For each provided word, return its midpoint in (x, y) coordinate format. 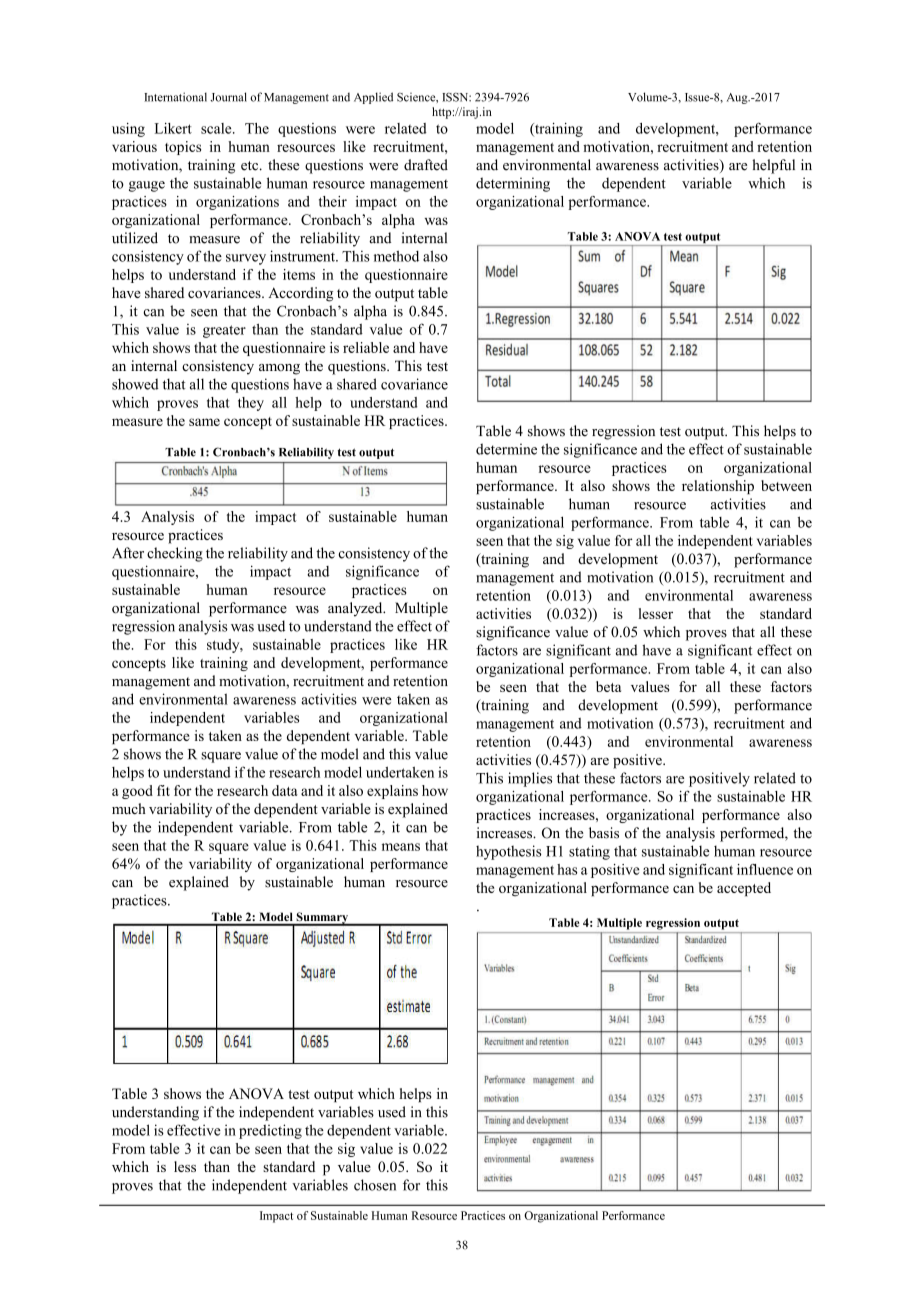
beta (608, 686)
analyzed (356, 609)
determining (513, 184)
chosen (375, 1185)
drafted (426, 165)
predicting (270, 1131)
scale (217, 128)
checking (175, 554)
